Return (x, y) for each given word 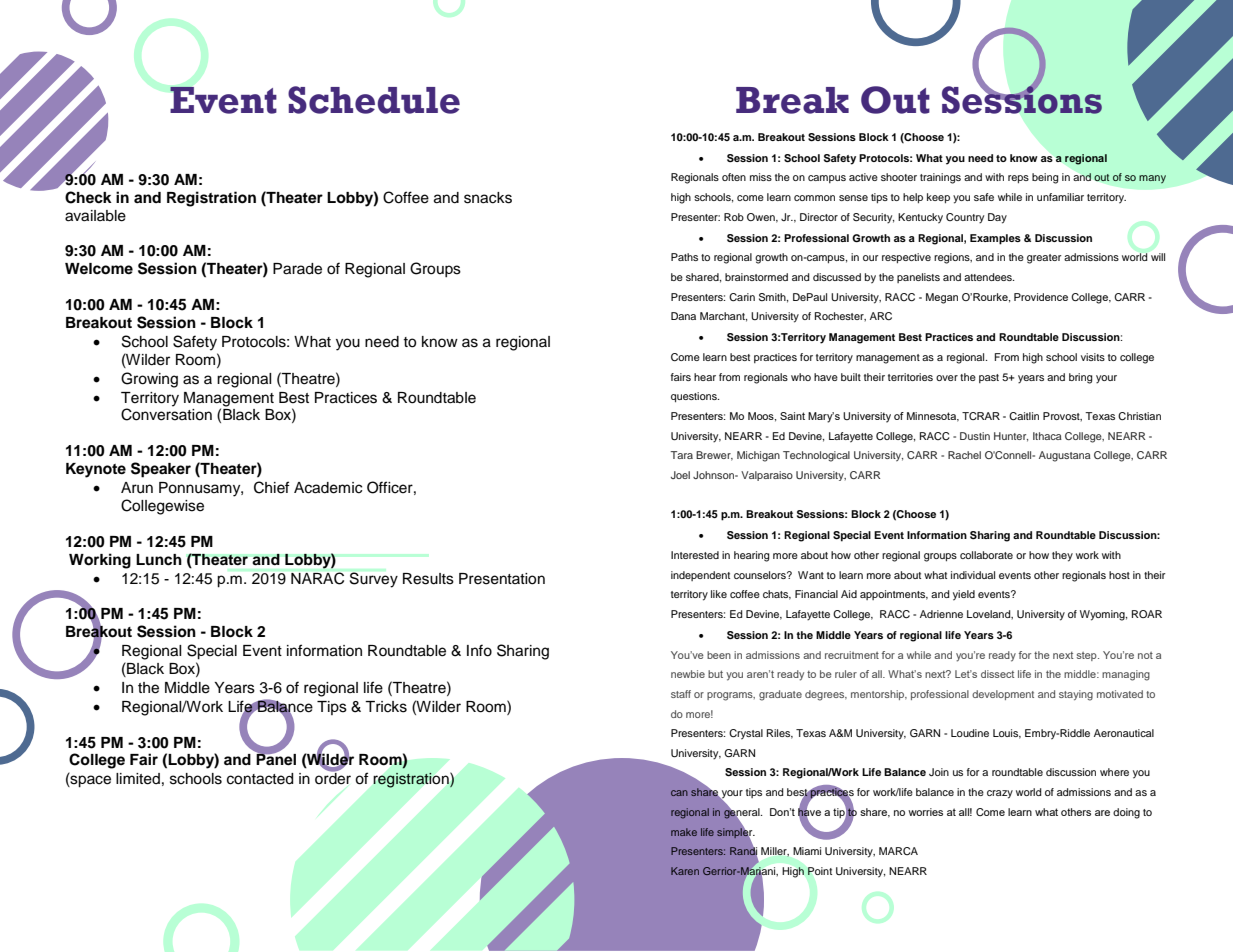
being (1045, 178)
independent (700, 576)
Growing (149, 380)
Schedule (374, 100)
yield (964, 595)
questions (695, 397)
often (734, 177)
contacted (260, 779)
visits (1093, 357)
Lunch (159, 560)
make (684, 832)
